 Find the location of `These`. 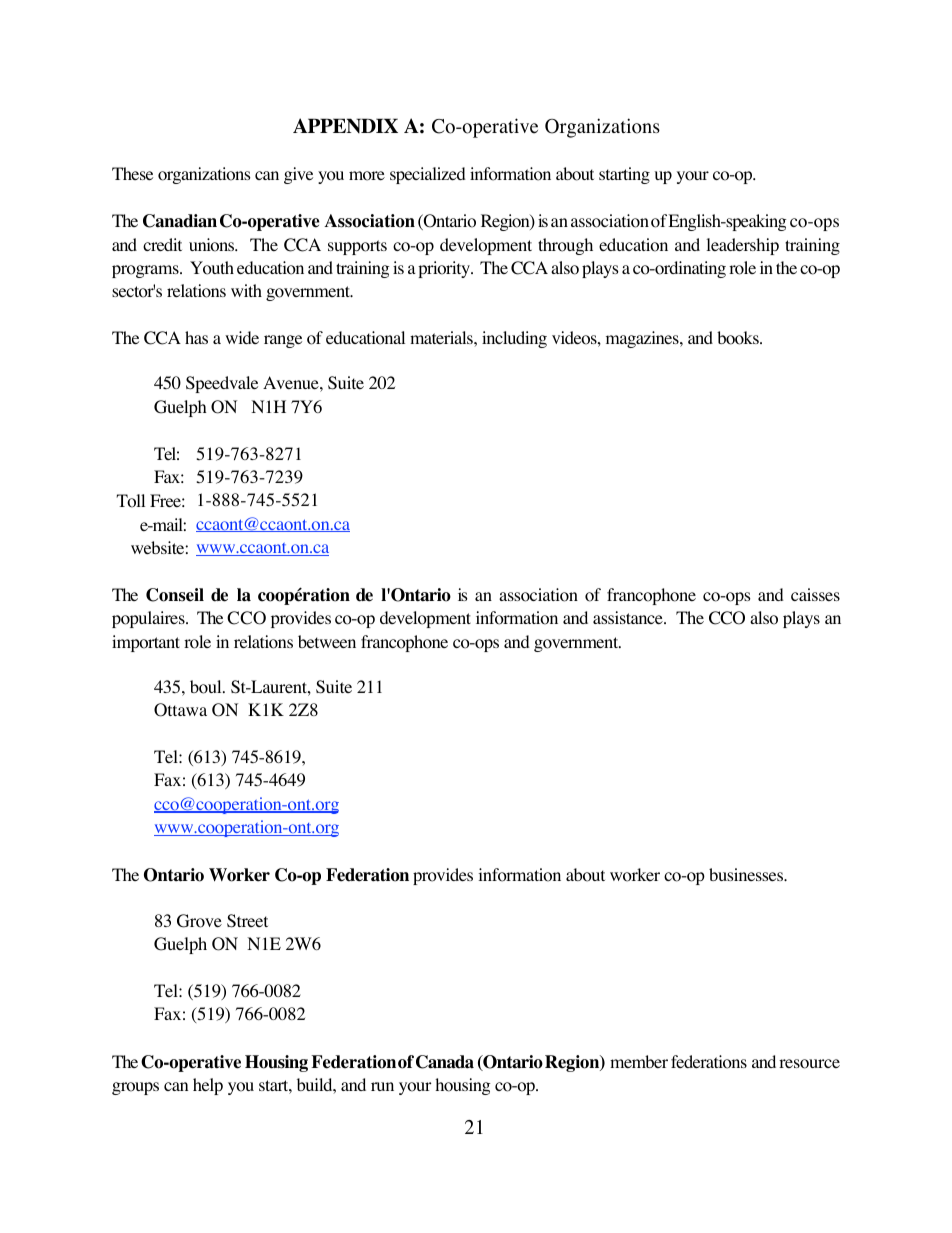

These is located at coordinates (132, 173).
